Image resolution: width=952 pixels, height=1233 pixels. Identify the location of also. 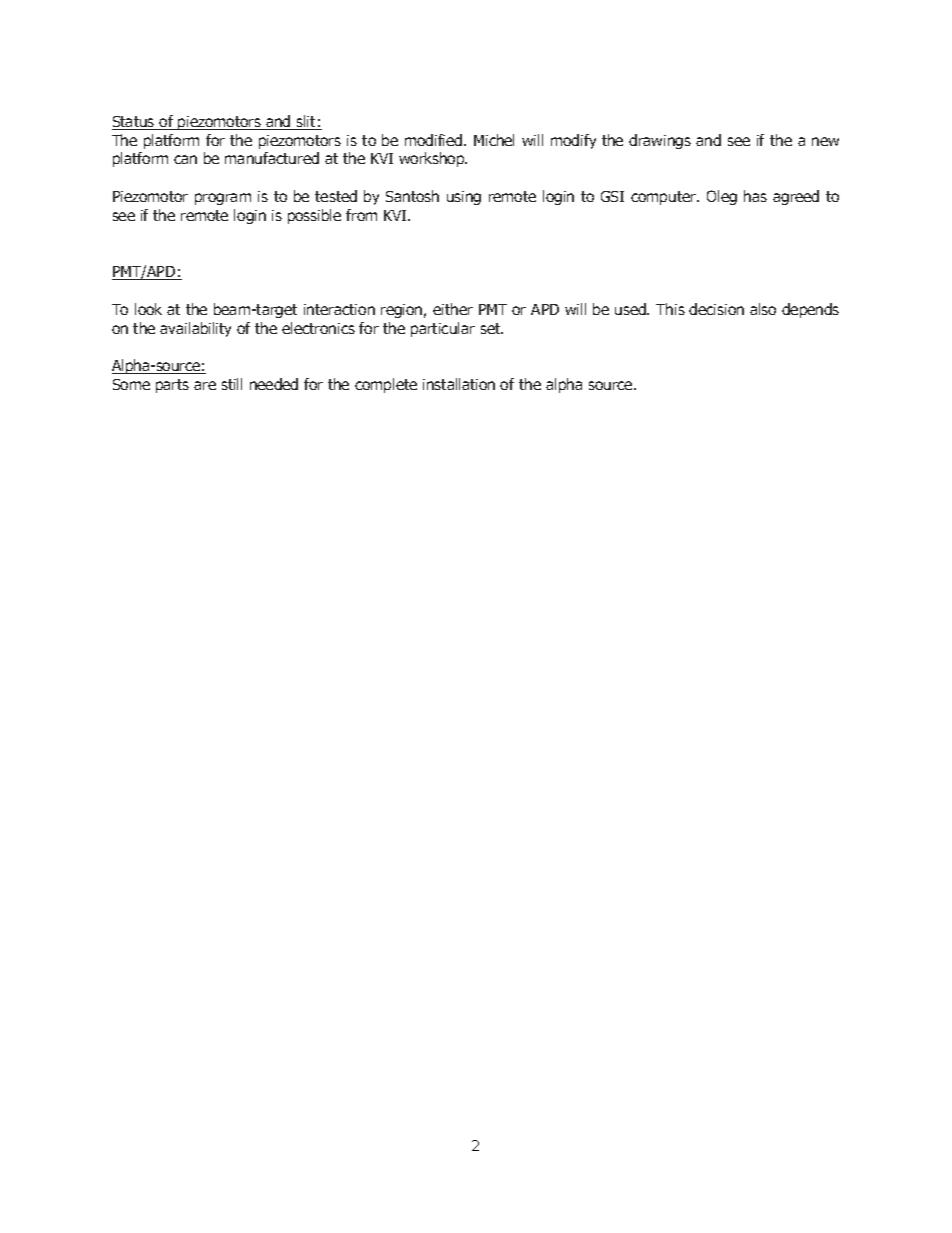
(763, 309).
